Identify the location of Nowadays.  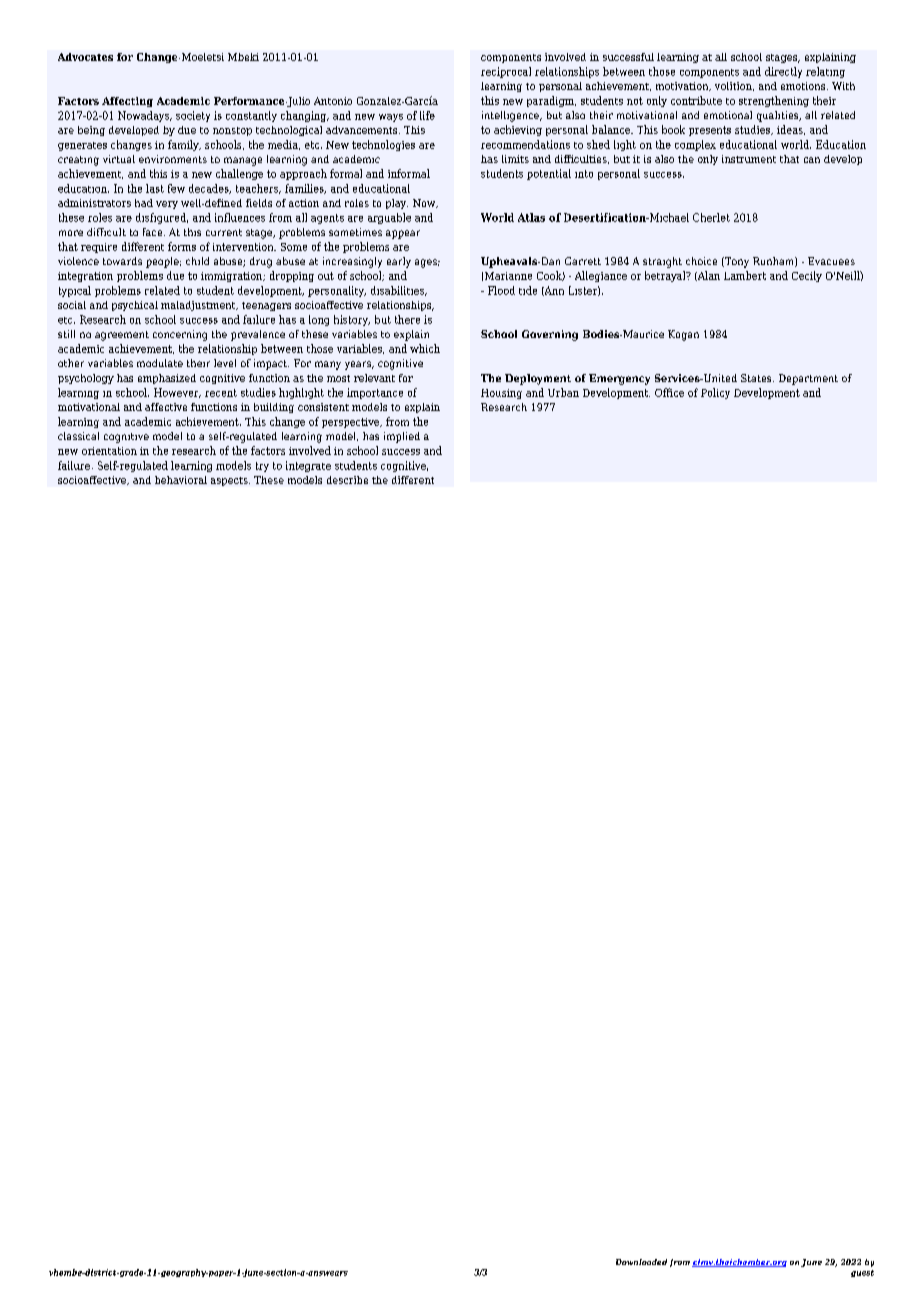
(144, 116).
